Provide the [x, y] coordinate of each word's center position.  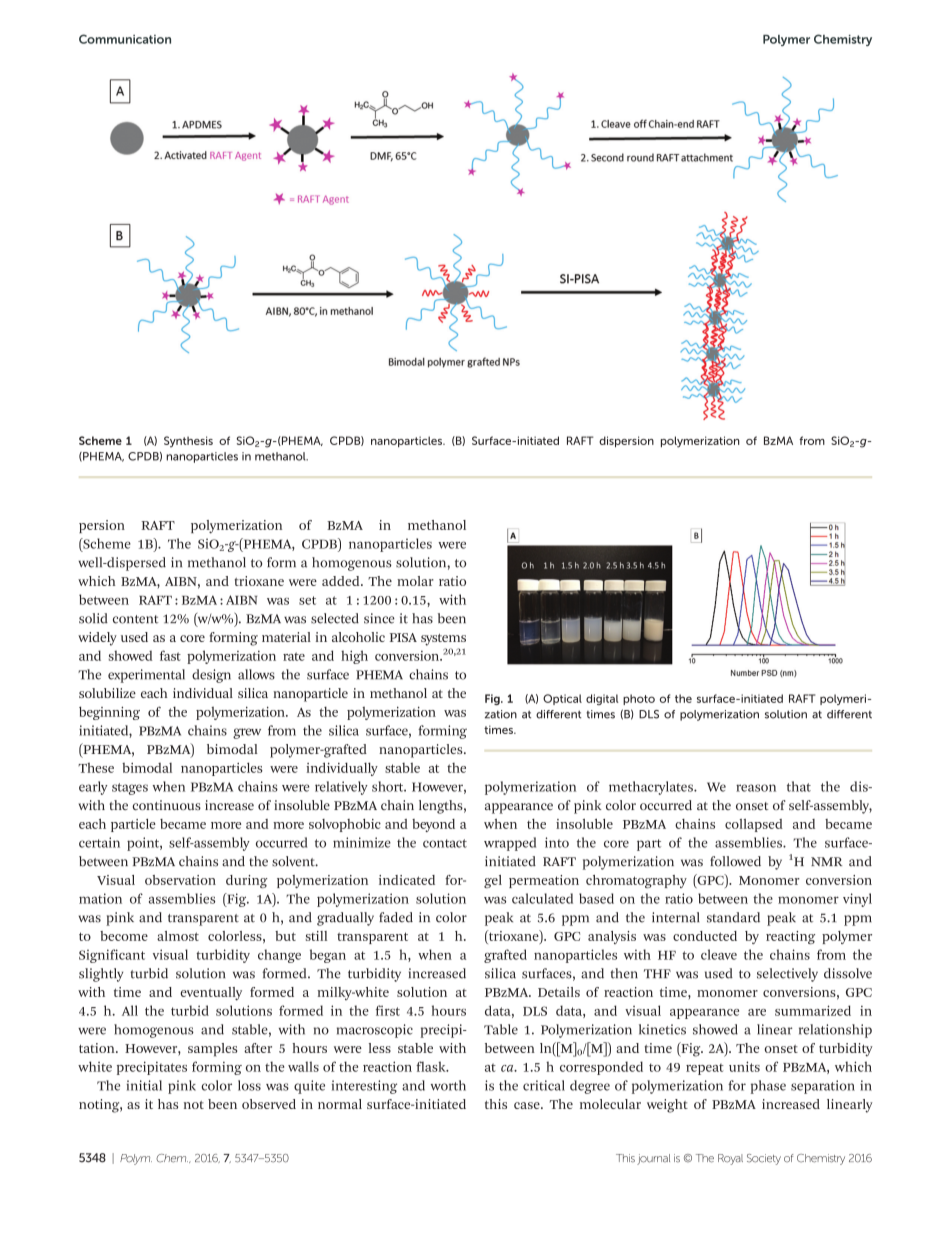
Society [764, 1159]
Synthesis [188, 442]
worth [448, 1085]
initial [144, 1085]
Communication [125, 39]
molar [415, 581]
